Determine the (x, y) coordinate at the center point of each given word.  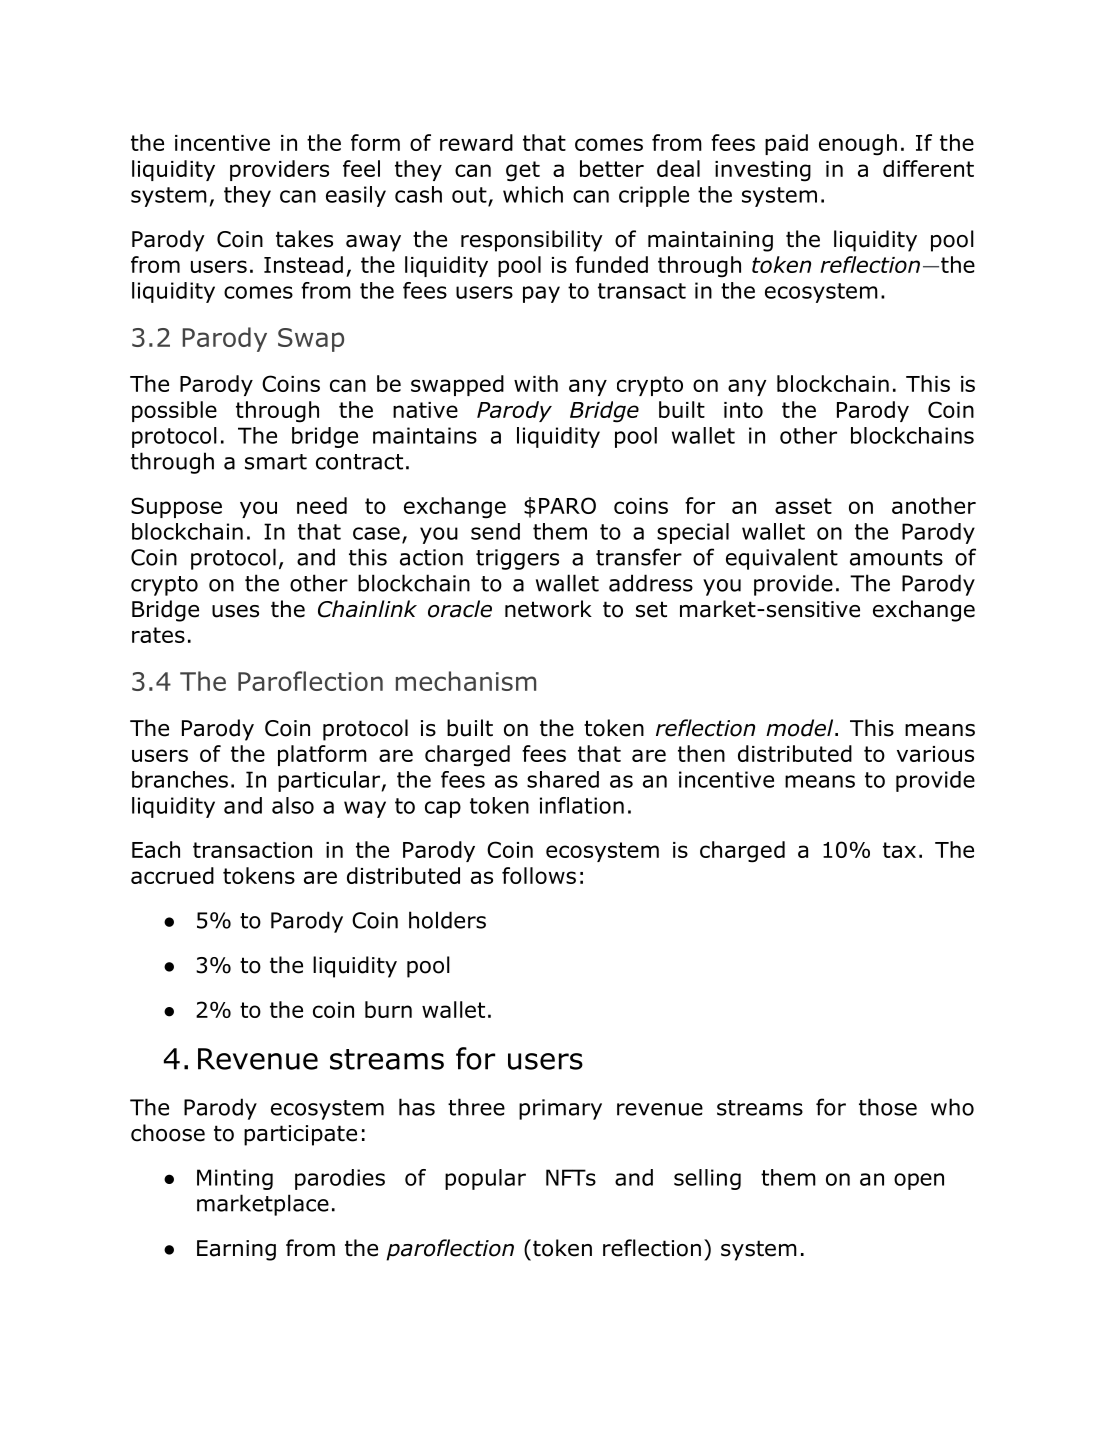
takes (304, 239)
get (523, 171)
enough (858, 145)
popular (485, 1179)
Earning (236, 1250)
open (919, 1181)
